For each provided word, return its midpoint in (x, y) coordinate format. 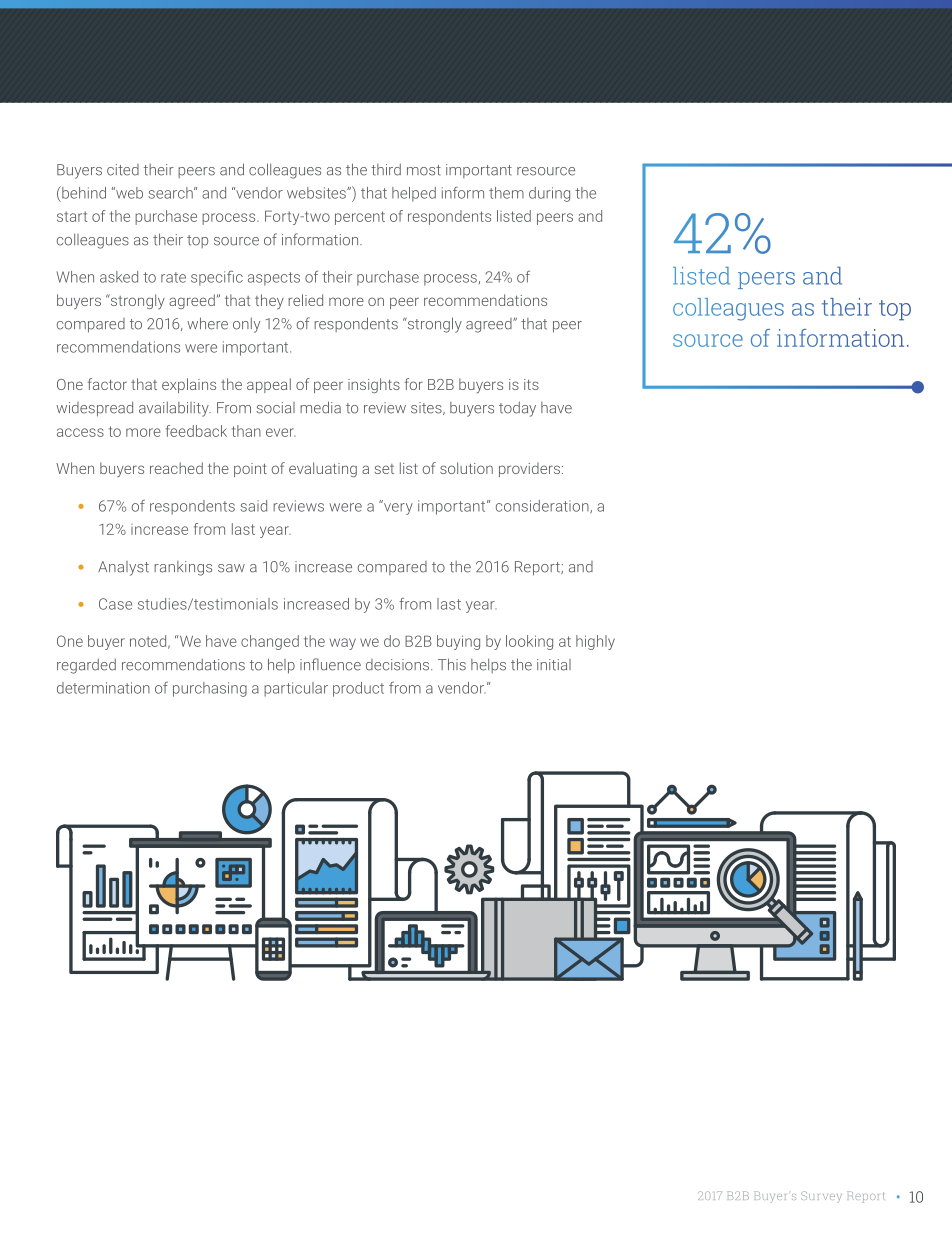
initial (554, 665)
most (424, 170)
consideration (543, 507)
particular (296, 689)
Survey (821, 1197)
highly (595, 642)
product (358, 689)
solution (466, 468)
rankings (183, 568)
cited (123, 170)
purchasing (210, 689)
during (549, 194)
